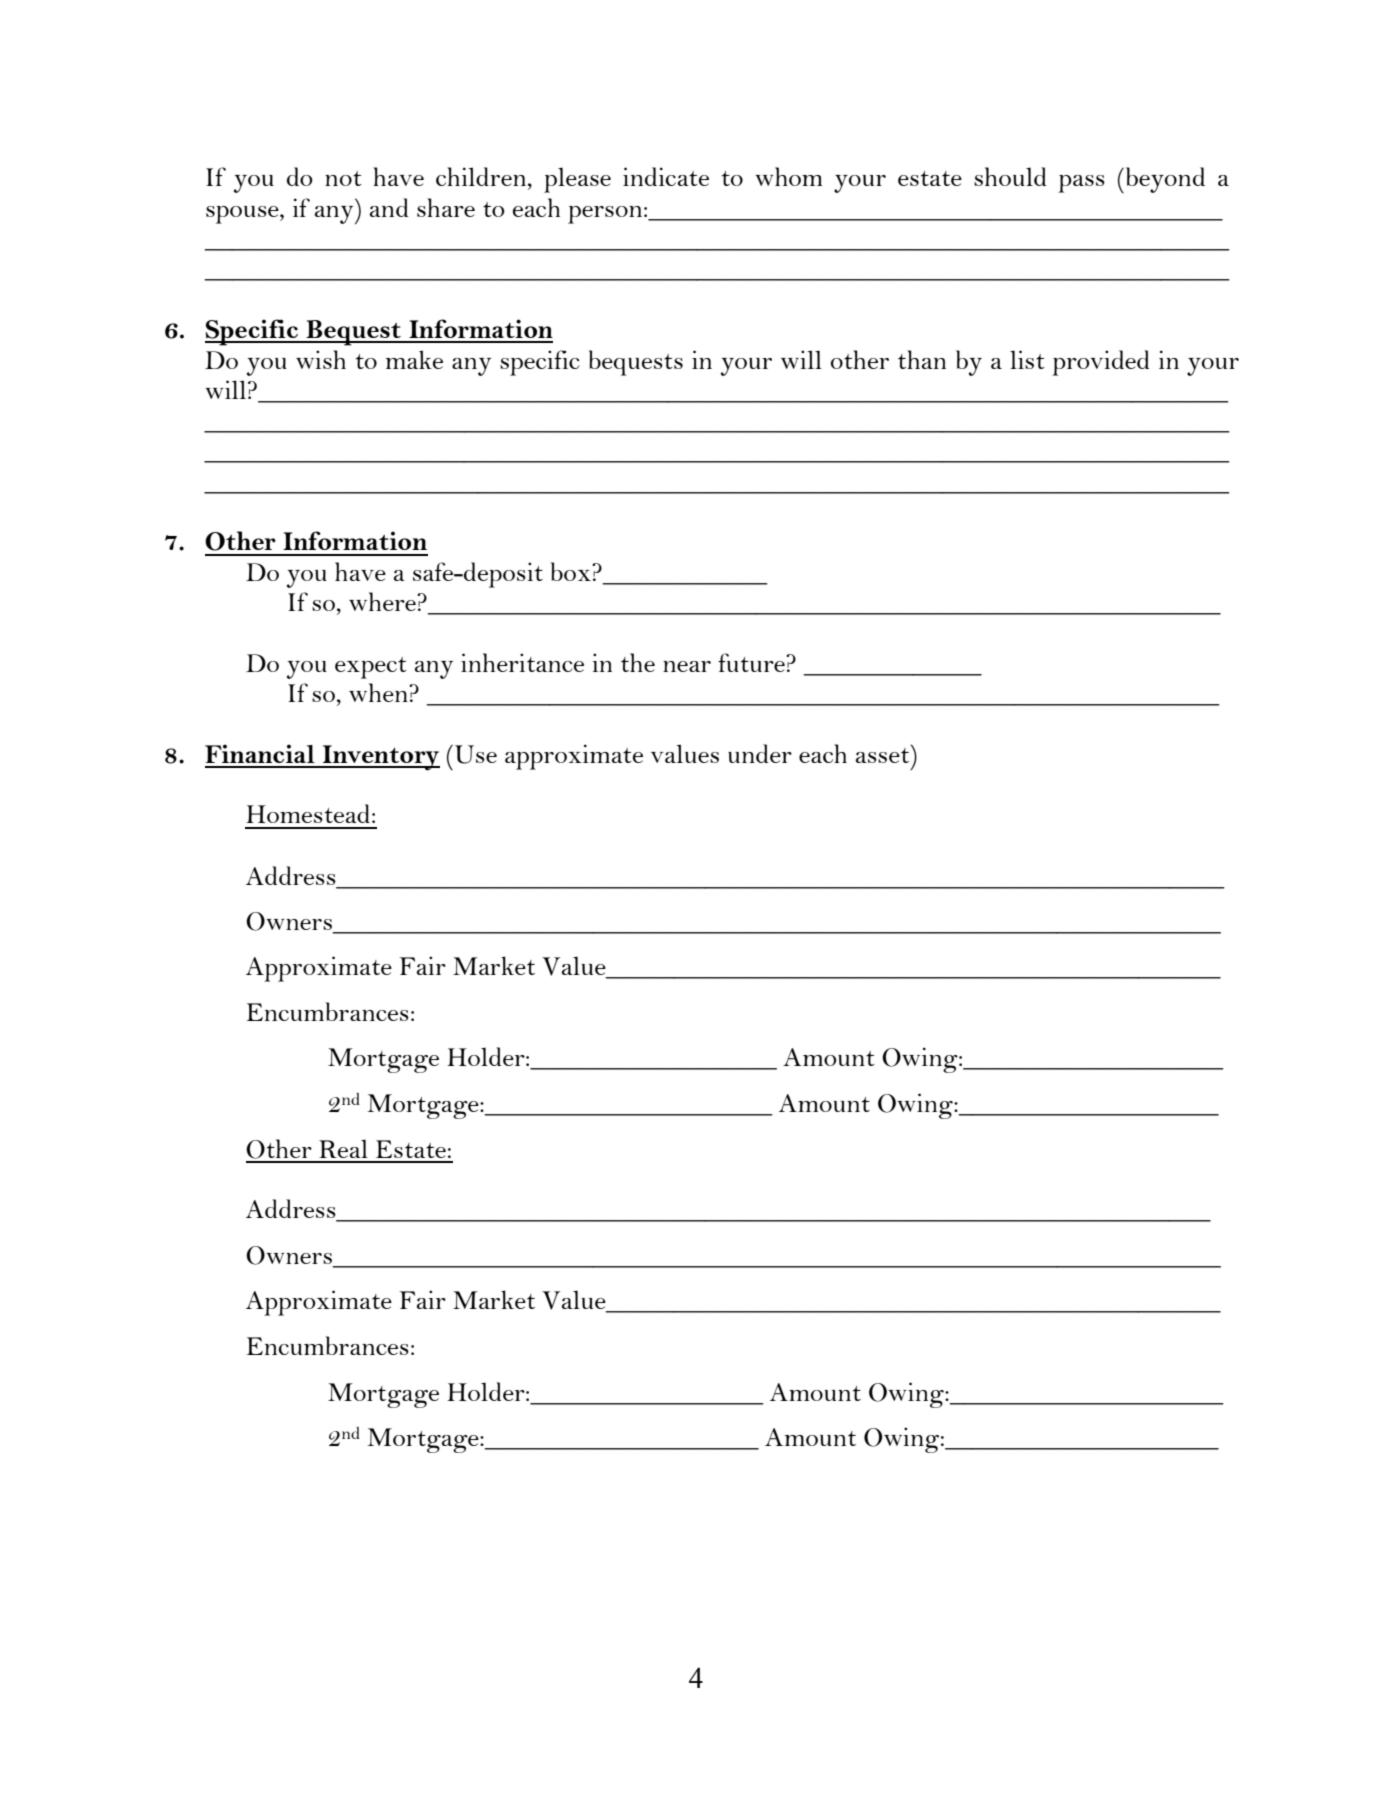 The image size is (1393, 1802). Describe the element at coordinates (308, 813) in the screenshot. I see `Homestead` at that location.
